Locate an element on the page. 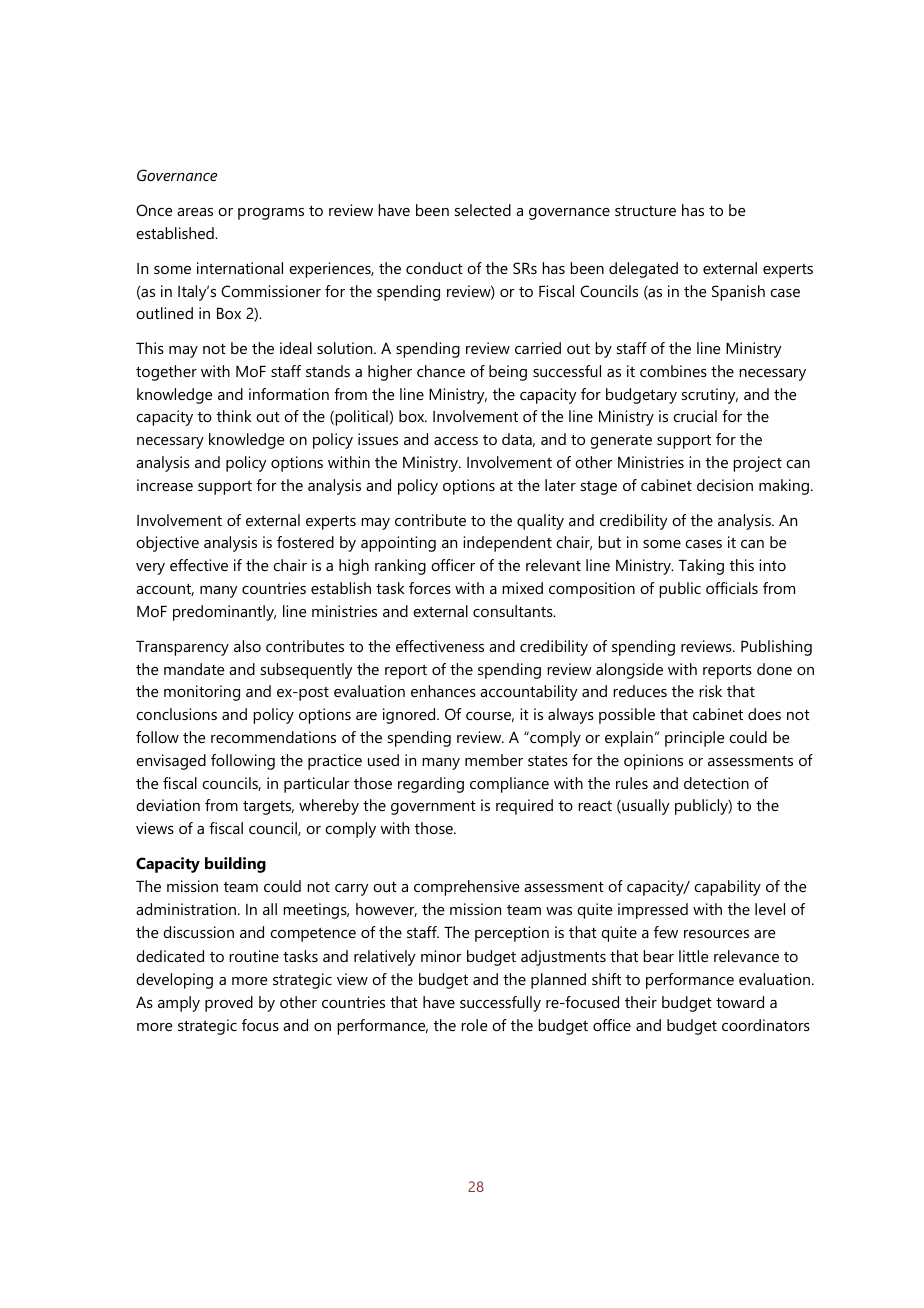  officials is located at coordinates (732, 588).
